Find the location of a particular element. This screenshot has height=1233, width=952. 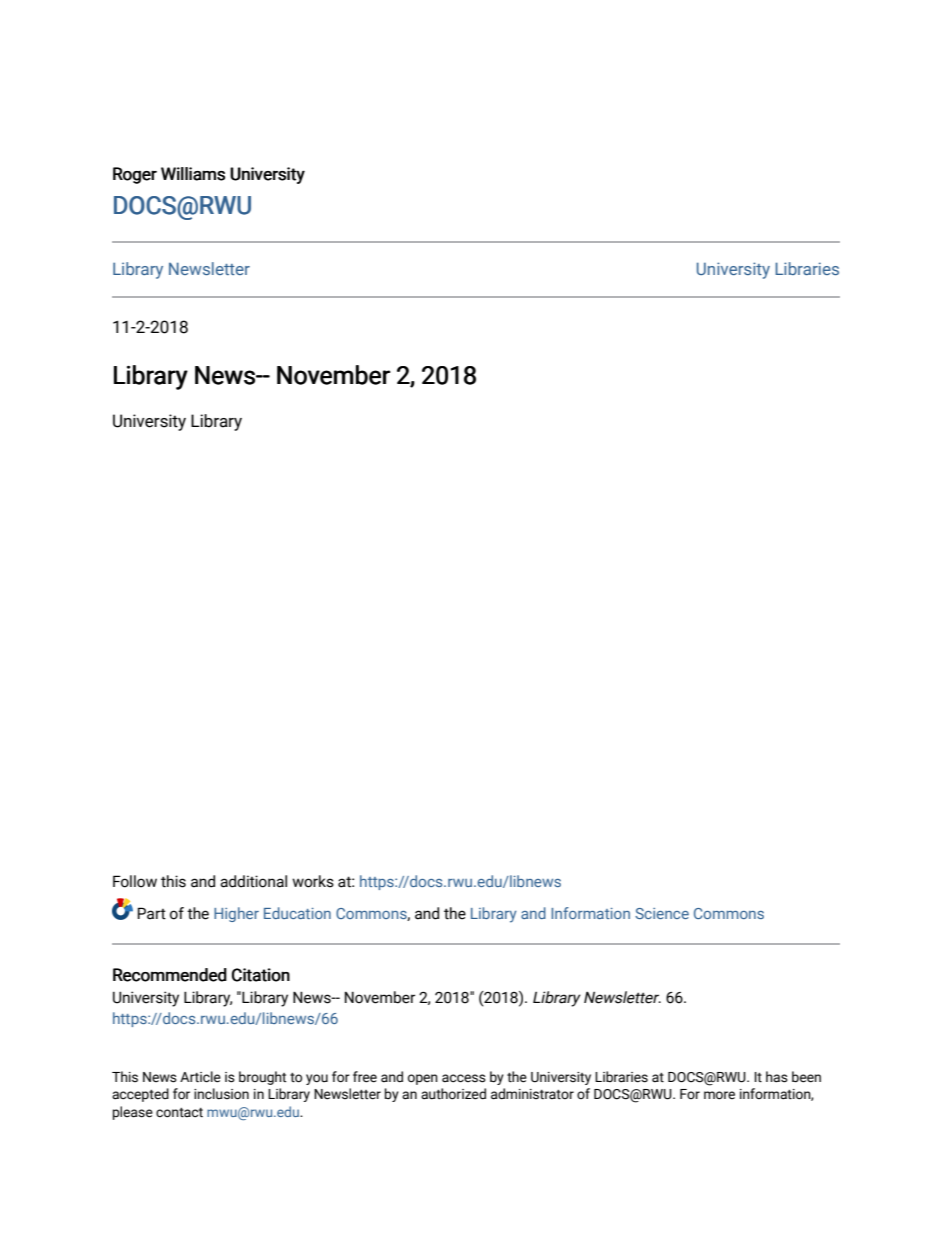

access is located at coordinates (464, 1078).
